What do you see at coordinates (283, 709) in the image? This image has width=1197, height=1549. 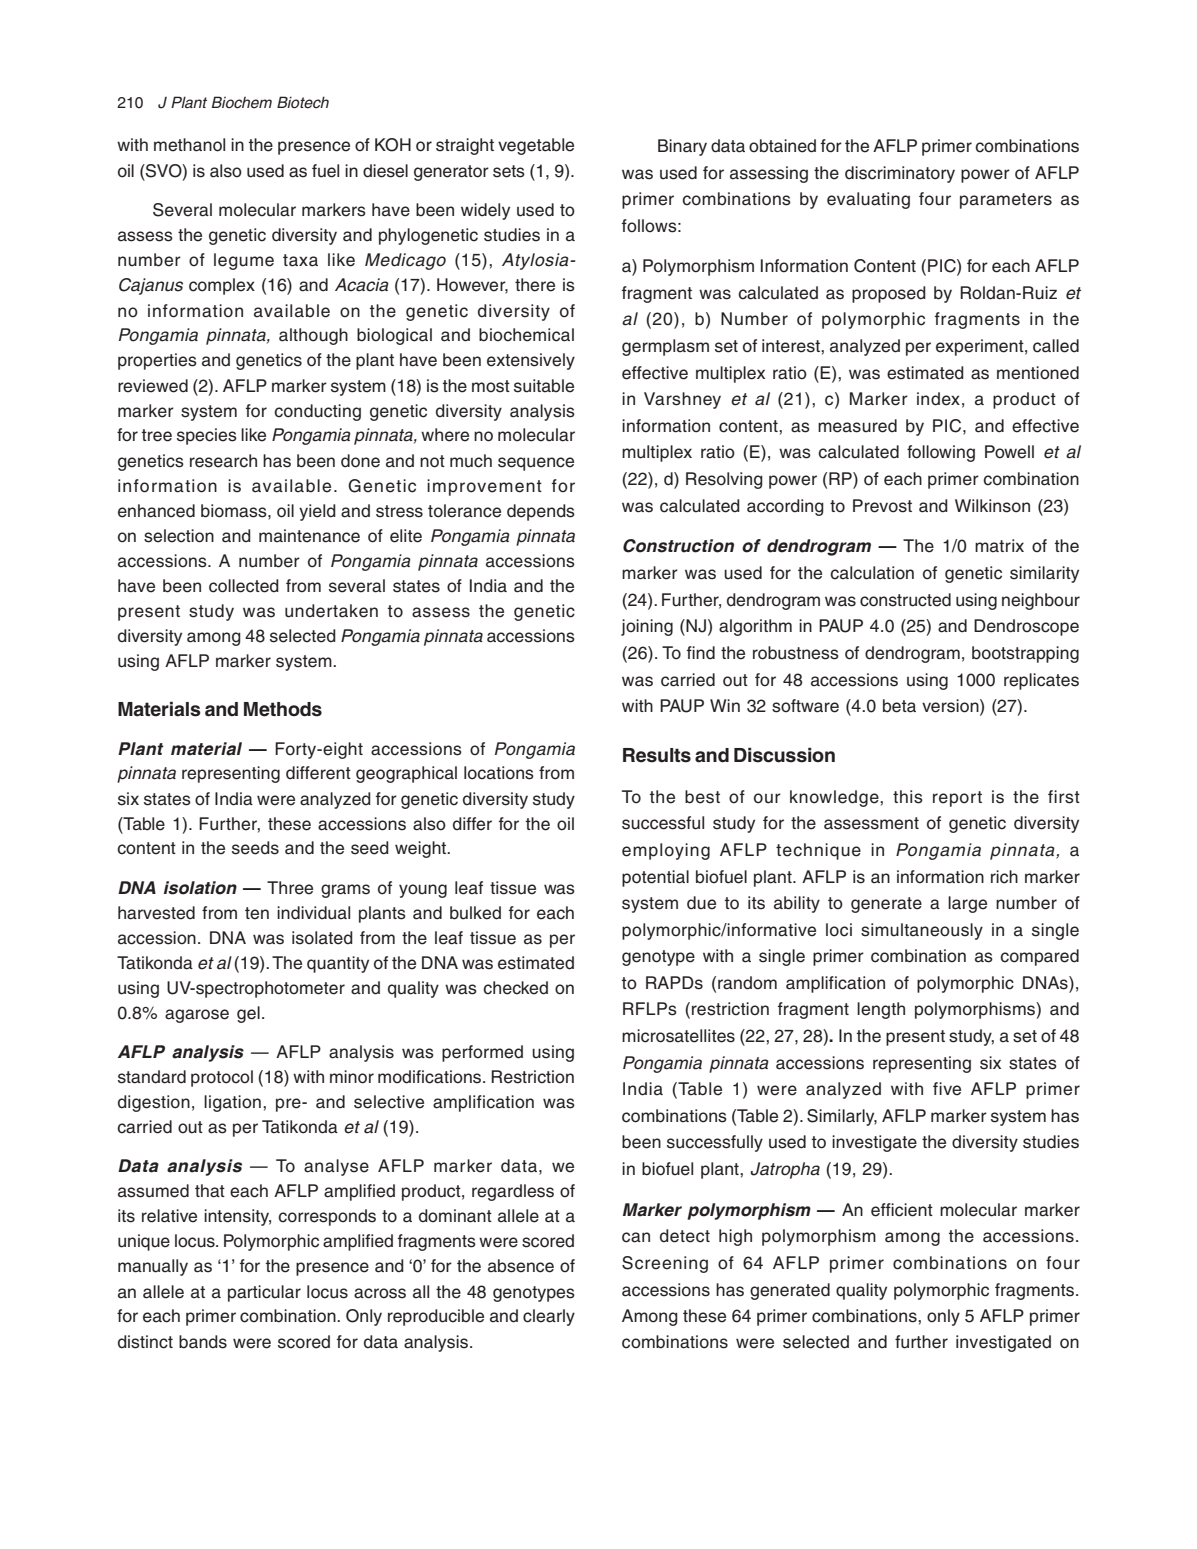 I see `Methods` at bounding box center [283, 709].
